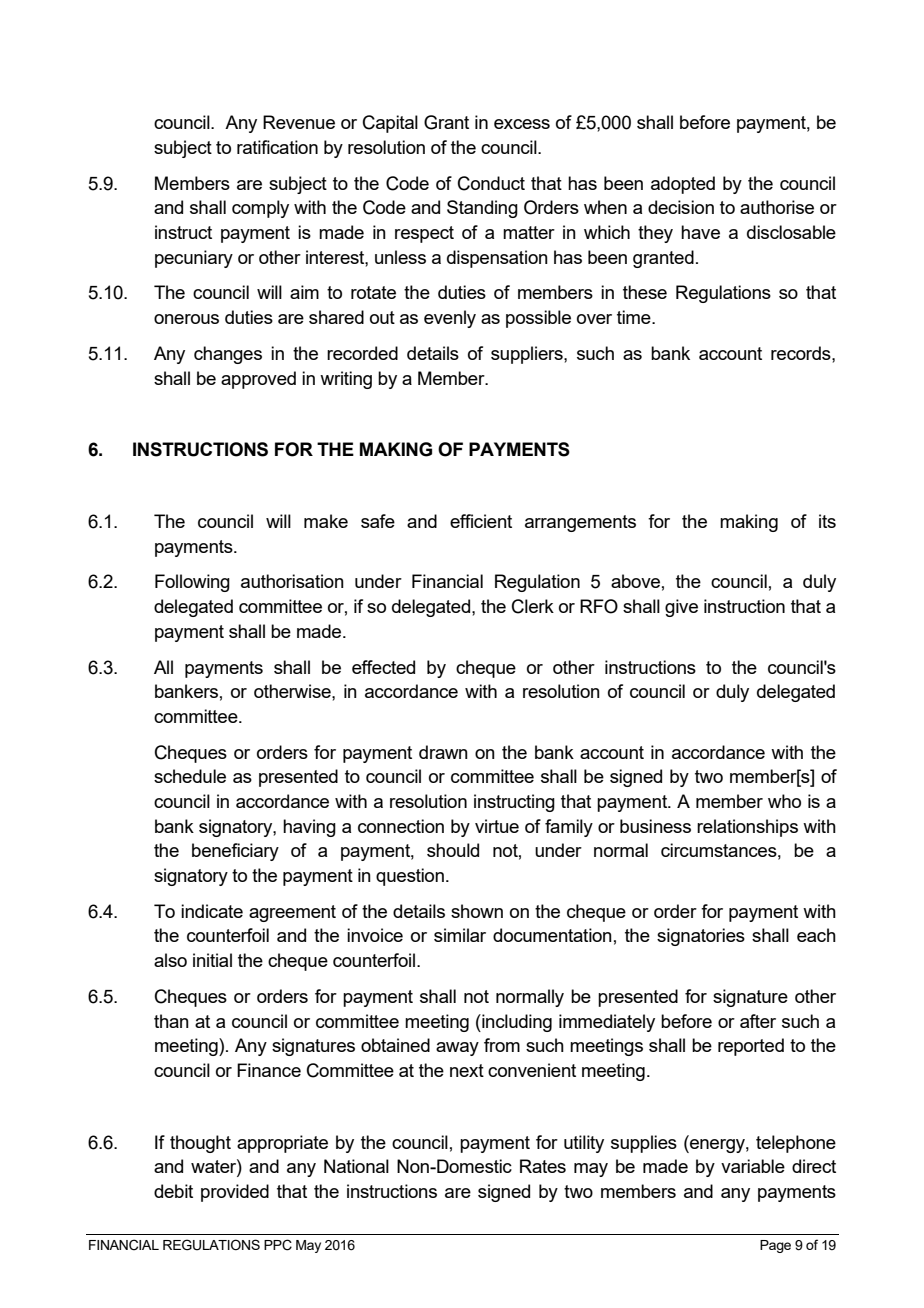  I want to click on Clerk, so click(533, 606).
